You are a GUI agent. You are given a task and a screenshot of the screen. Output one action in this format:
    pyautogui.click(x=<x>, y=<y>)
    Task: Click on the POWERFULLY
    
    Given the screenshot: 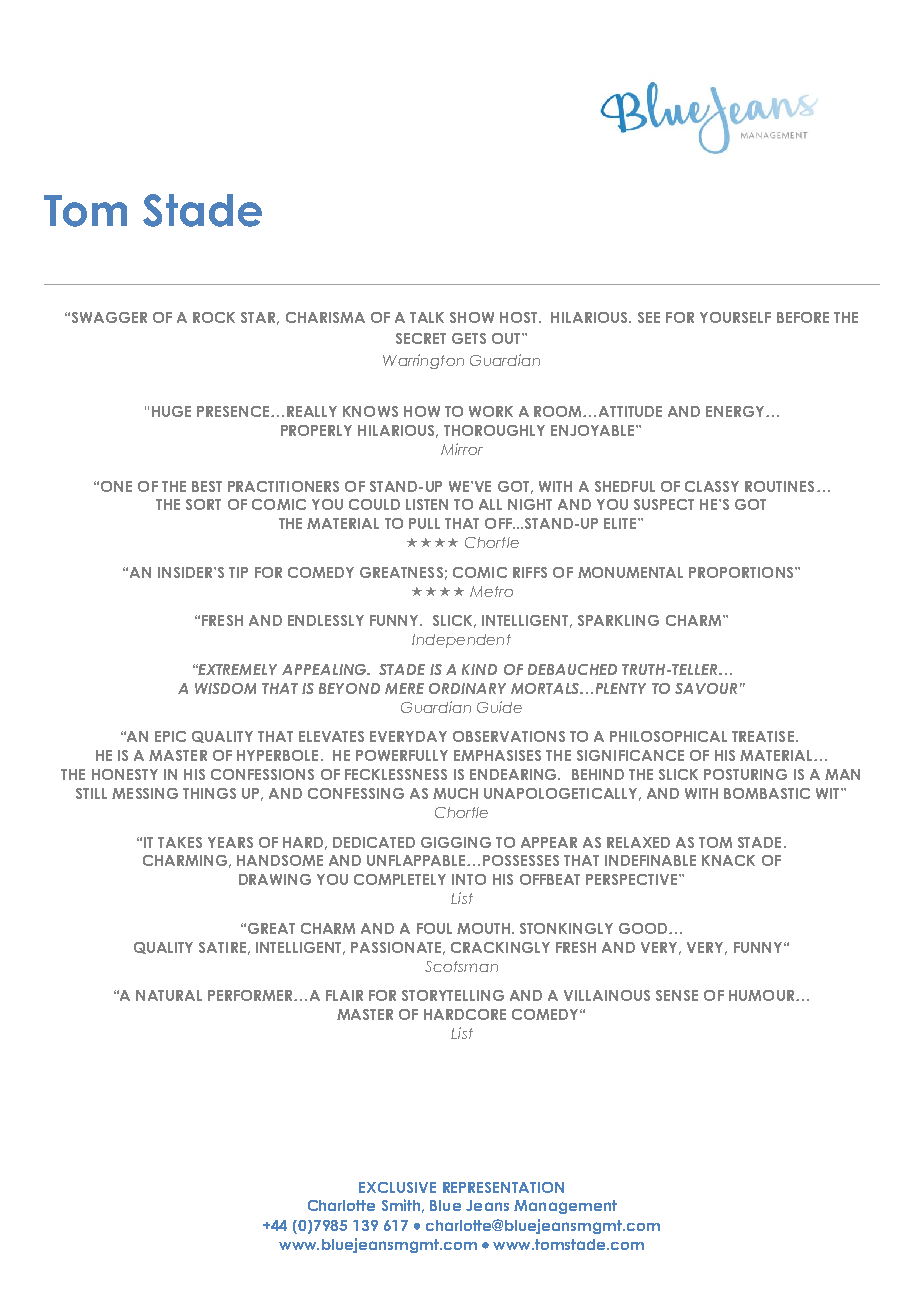 What is the action you would take?
    pyautogui.click(x=402, y=755)
